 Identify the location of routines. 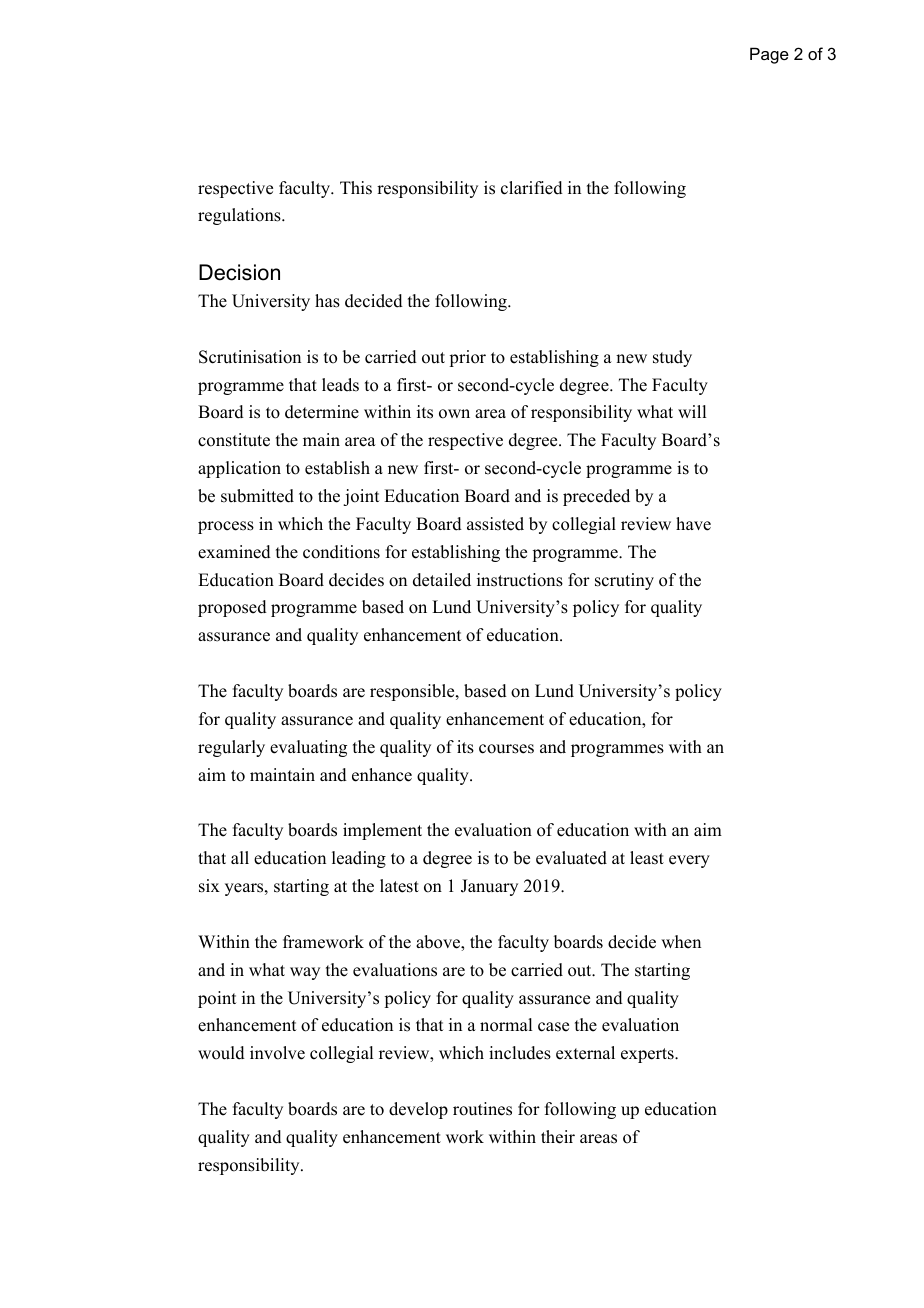
(482, 1109).
